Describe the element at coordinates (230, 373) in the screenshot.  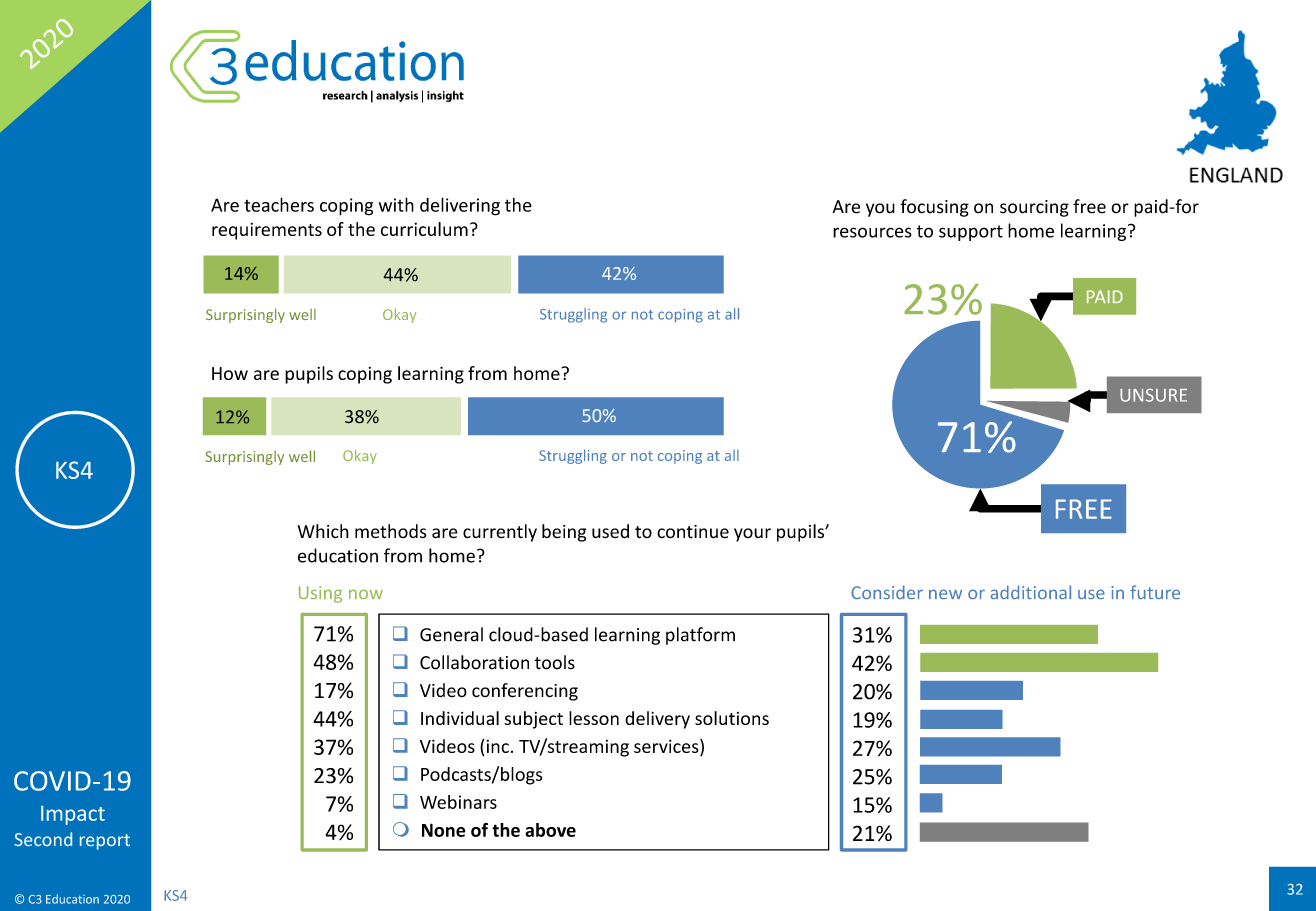
I see `How` at that location.
